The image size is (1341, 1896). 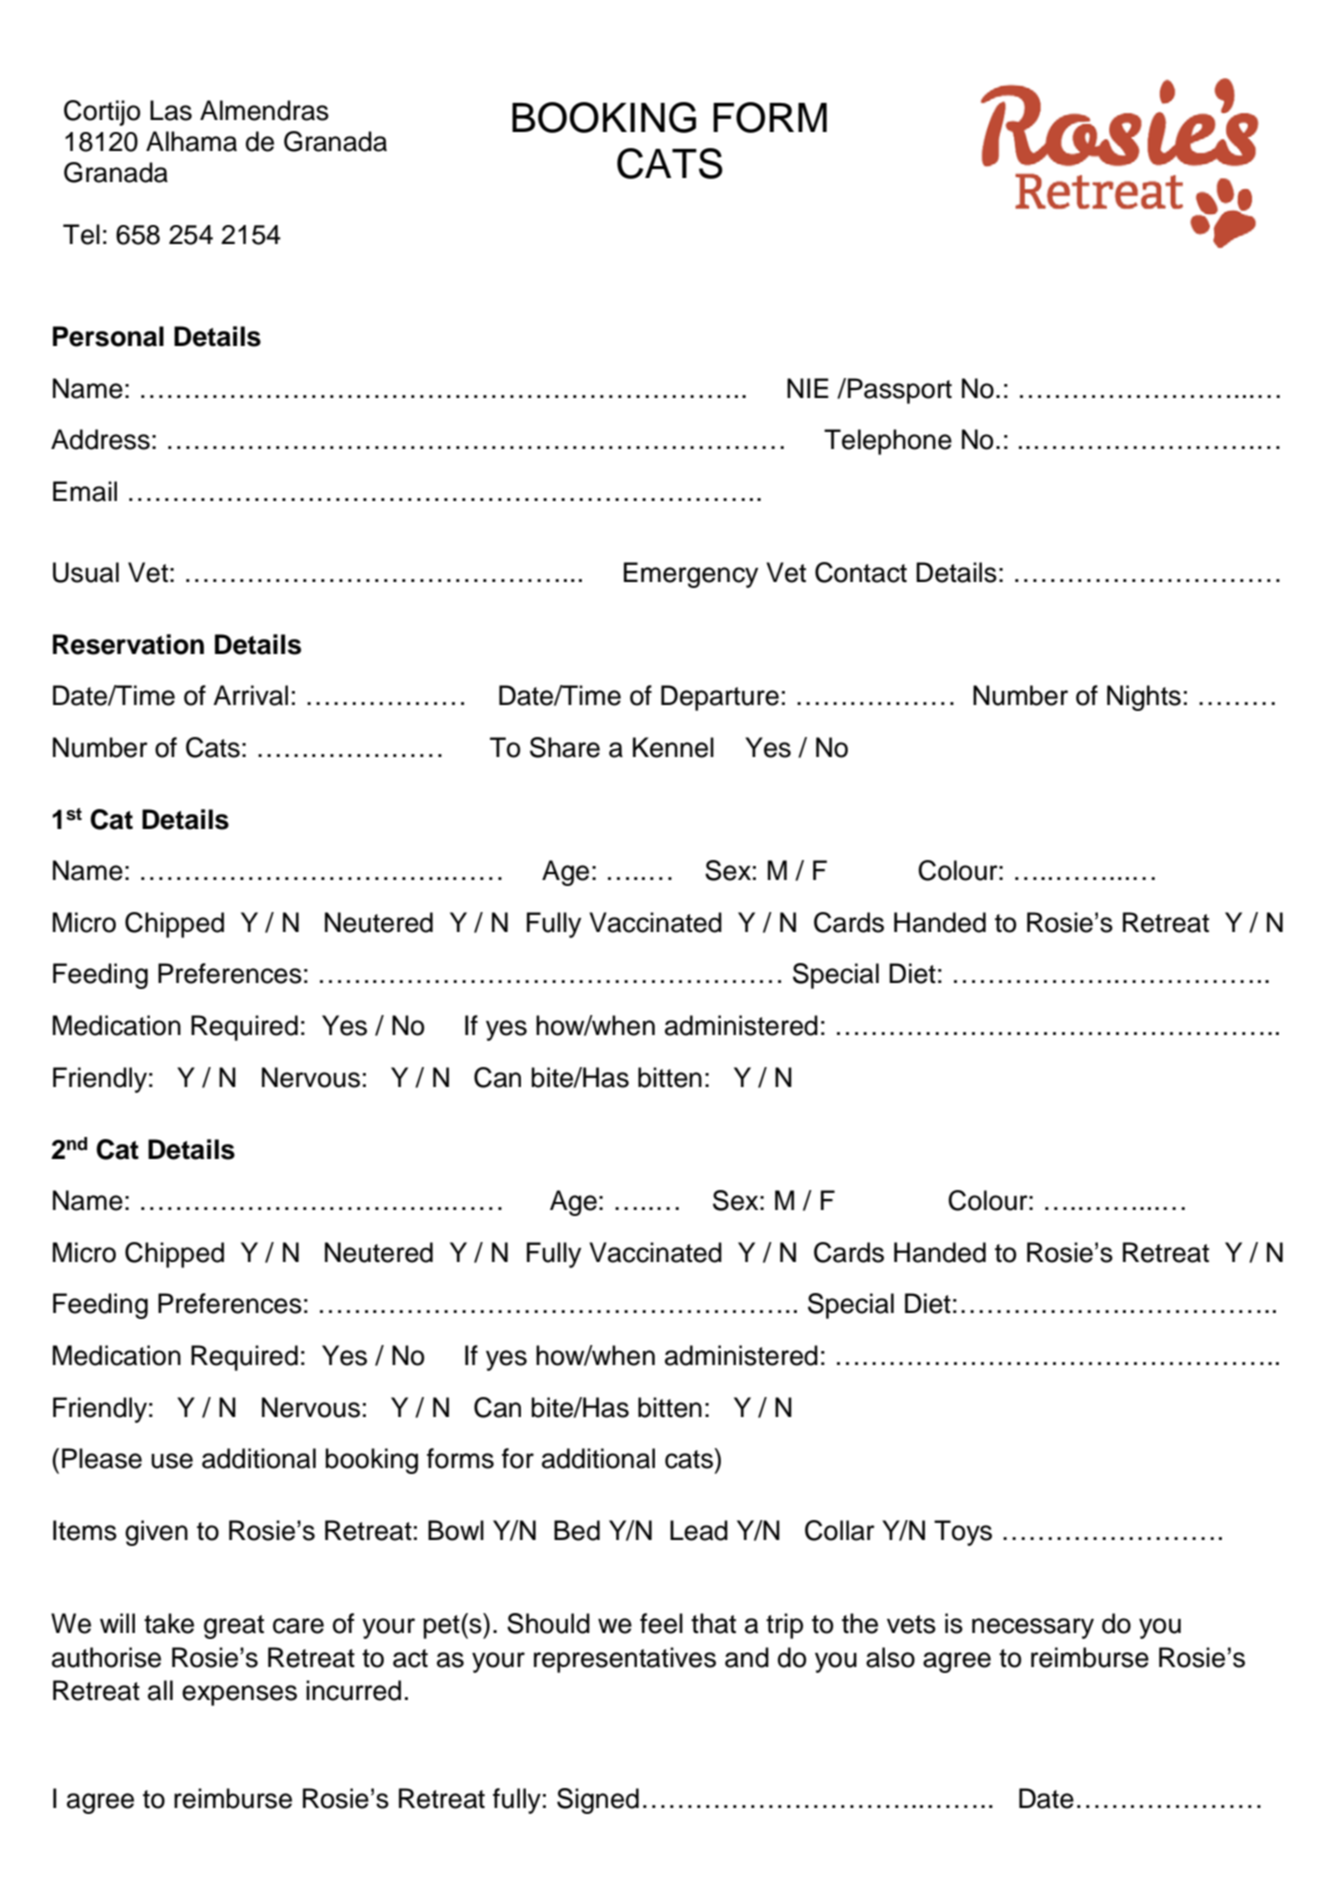 I want to click on Signed, so click(x=598, y=1801).
